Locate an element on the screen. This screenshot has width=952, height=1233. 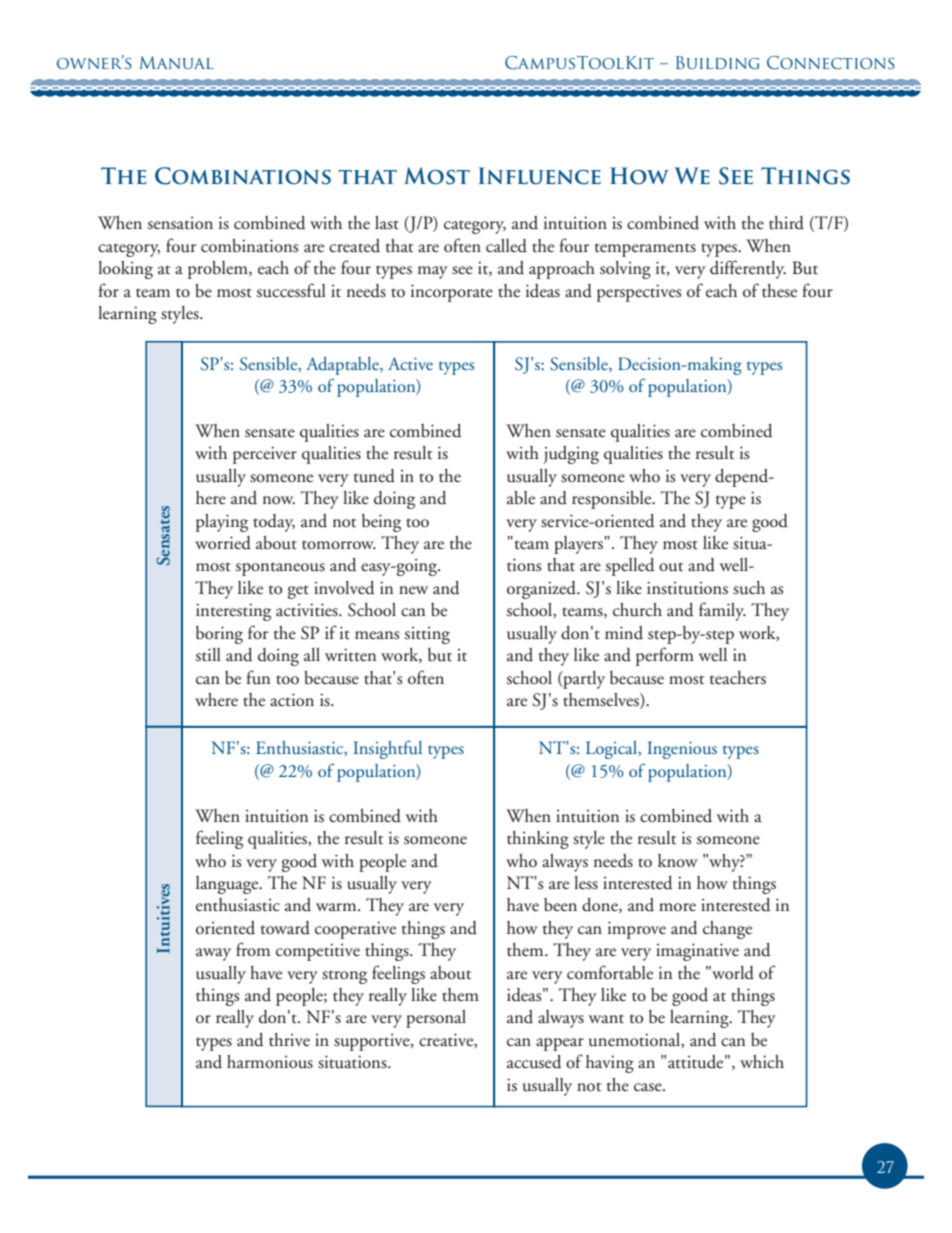
harmonious is located at coordinates (270, 1062).
